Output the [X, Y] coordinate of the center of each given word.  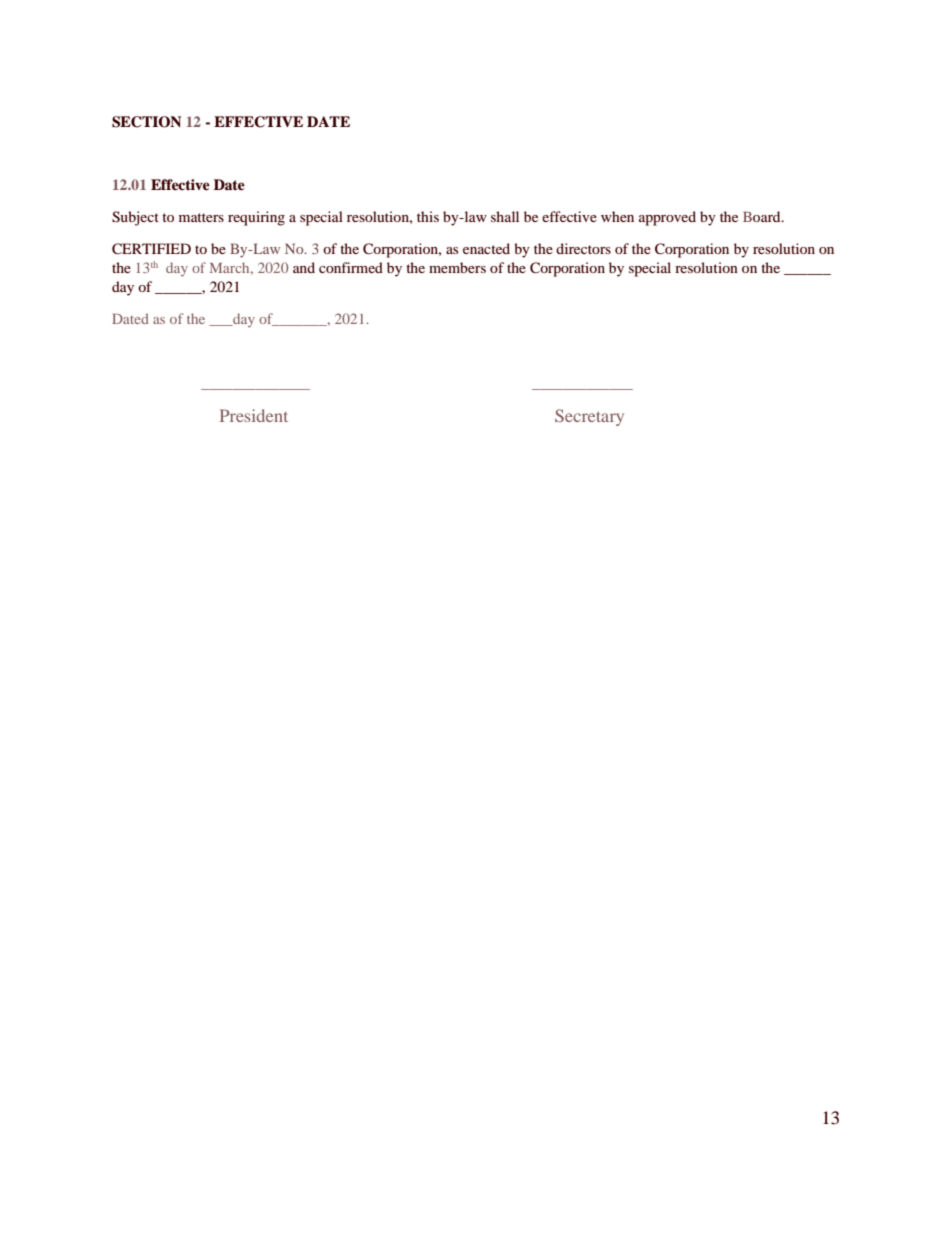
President [254, 415]
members [457, 267]
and [304, 267]
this [428, 216]
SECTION [146, 122]
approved [667, 218]
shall [505, 216]
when [617, 216]
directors [583, 248]
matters [201, 217]
